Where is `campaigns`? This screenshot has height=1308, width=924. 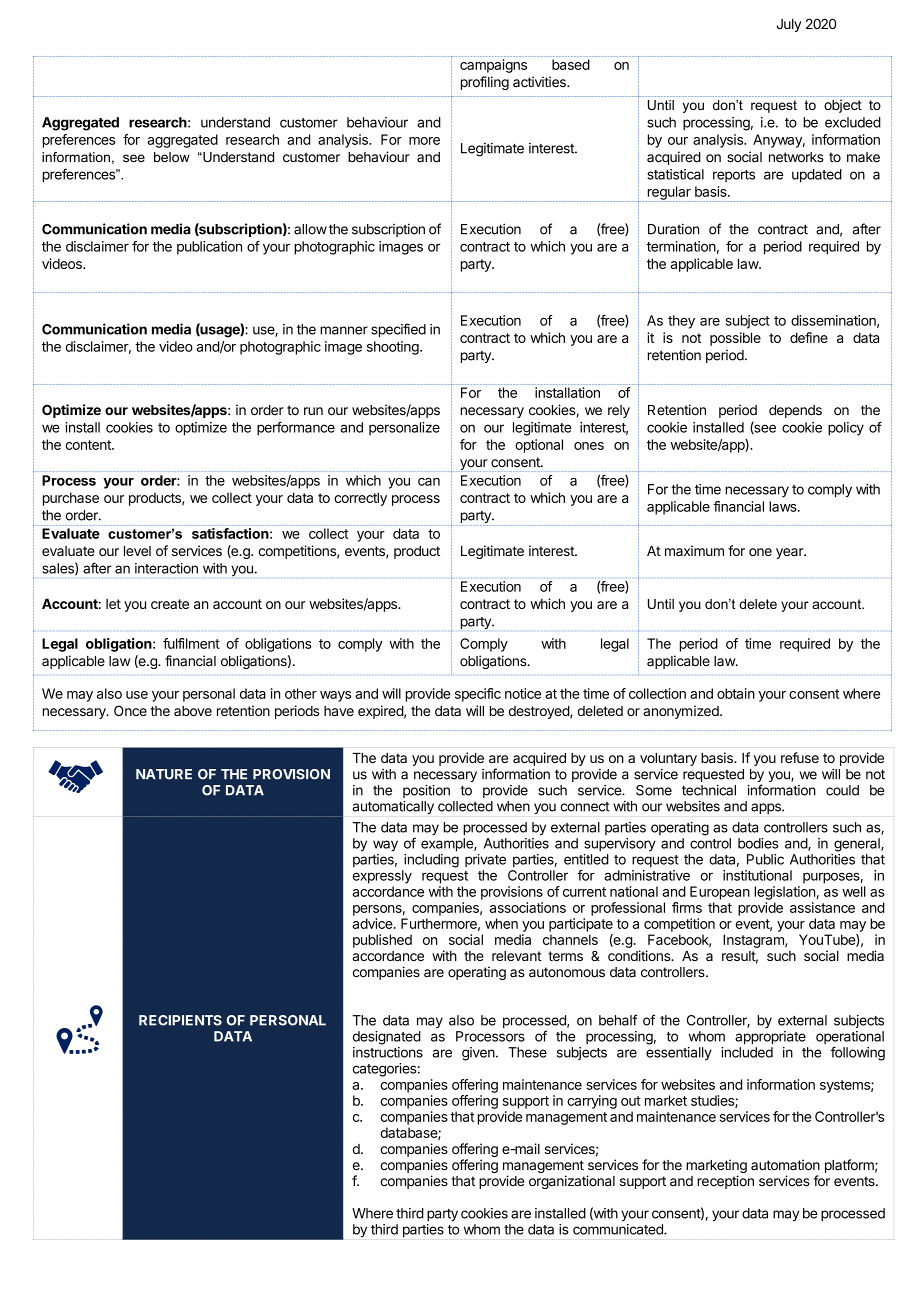 campaigns is located at coordinates (493, 66).
